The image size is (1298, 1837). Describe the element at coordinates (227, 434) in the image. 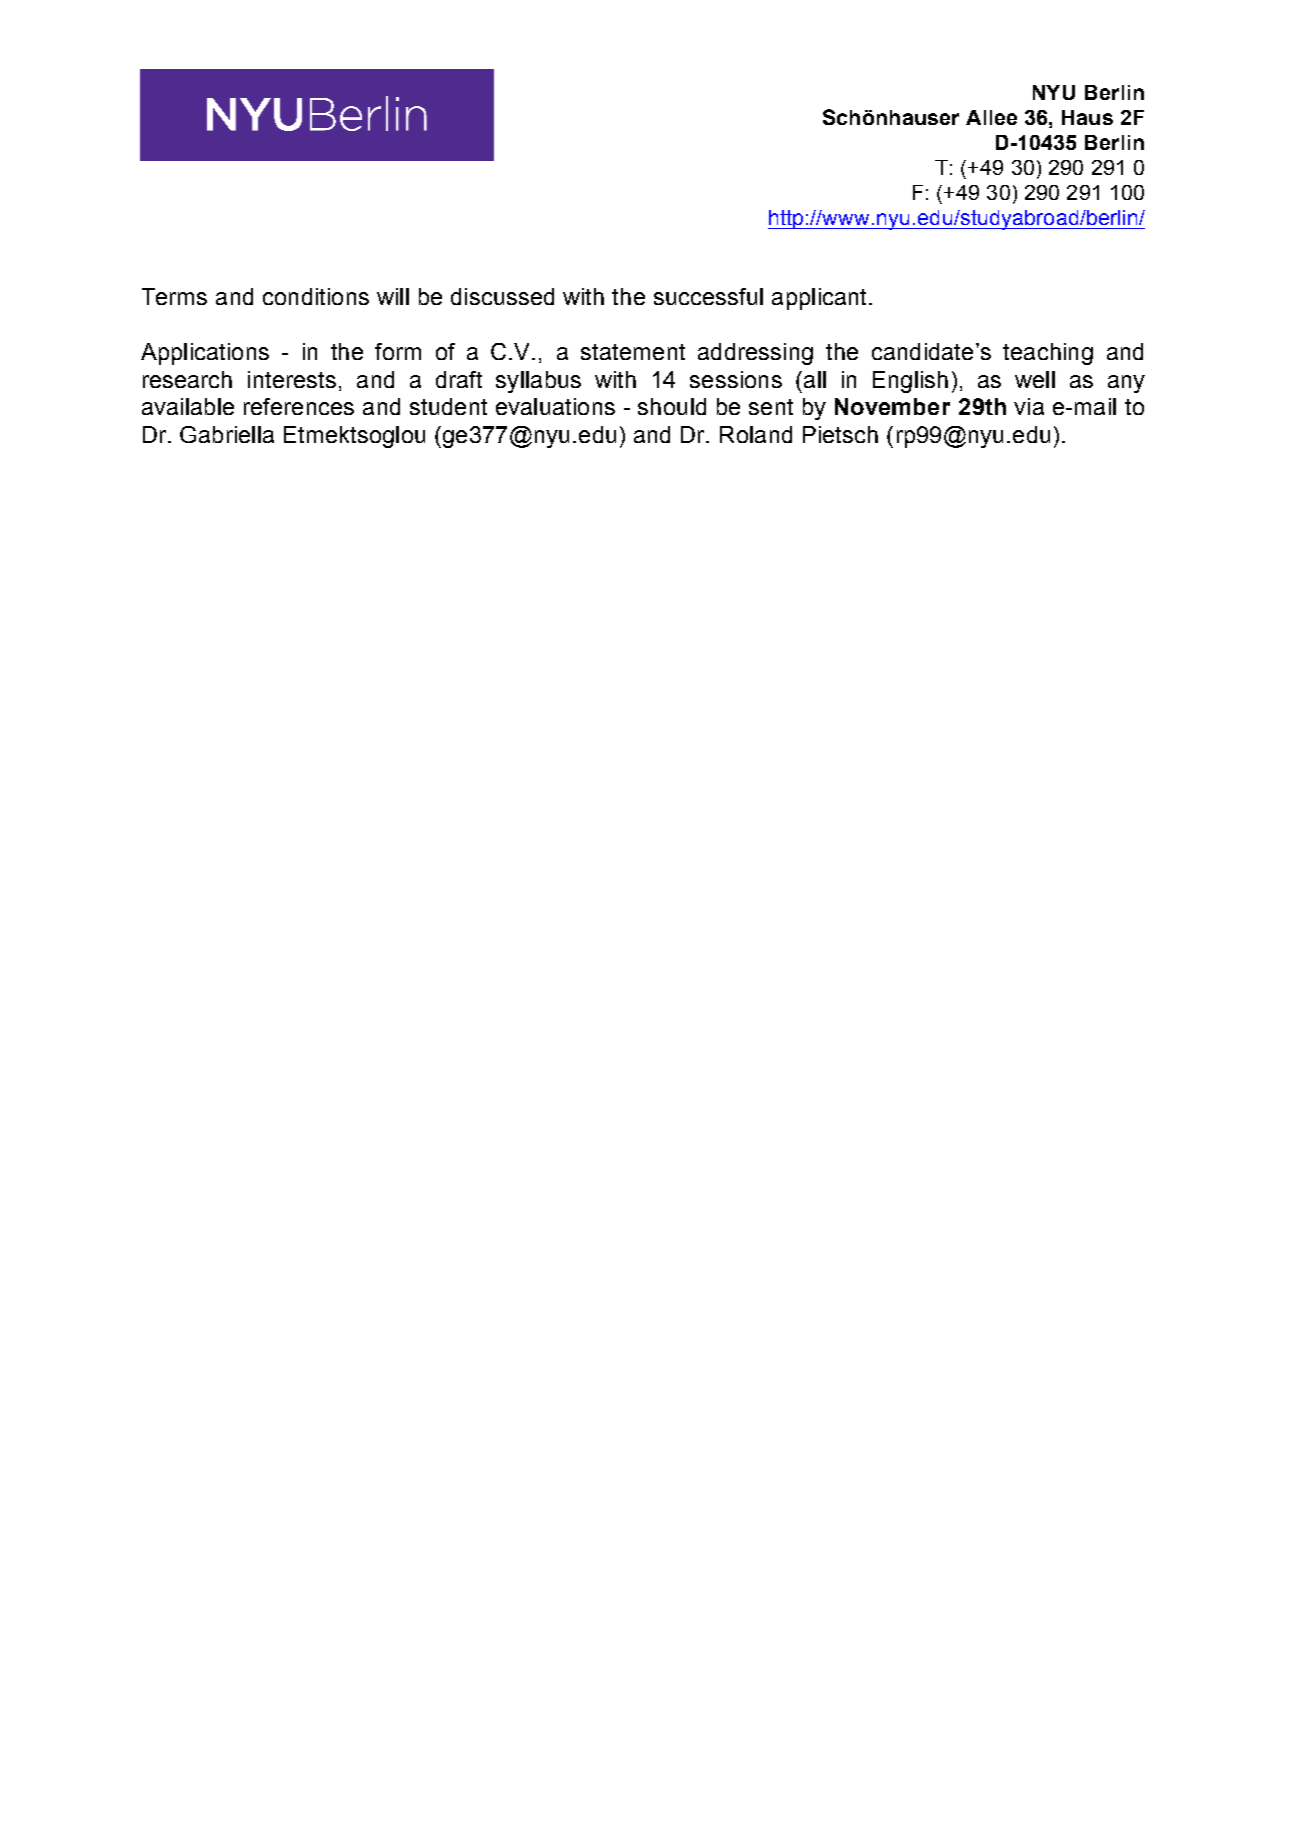

I see `Gabriella` at that location.
